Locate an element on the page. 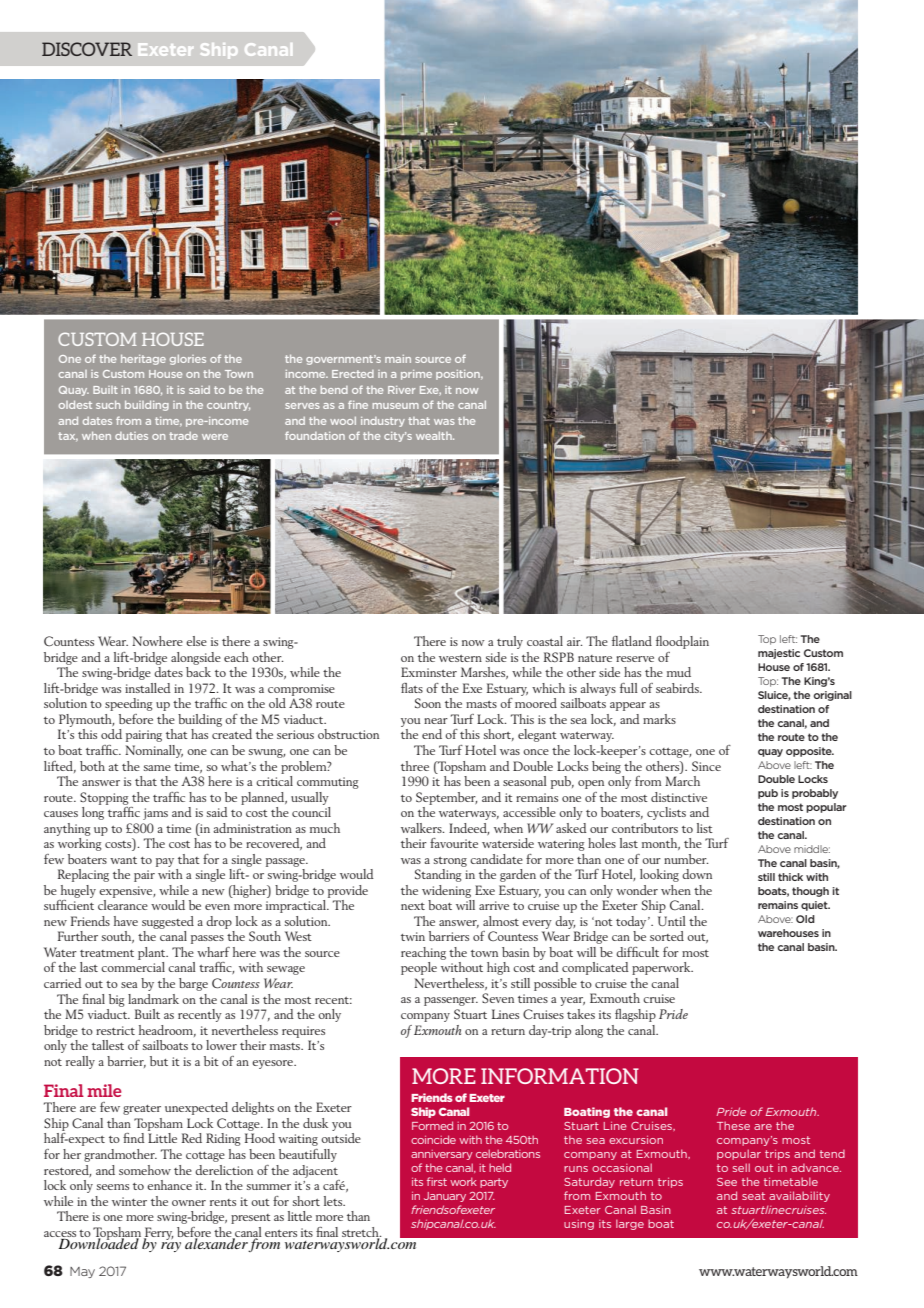  majestic is located at coordinates (779, 654).
